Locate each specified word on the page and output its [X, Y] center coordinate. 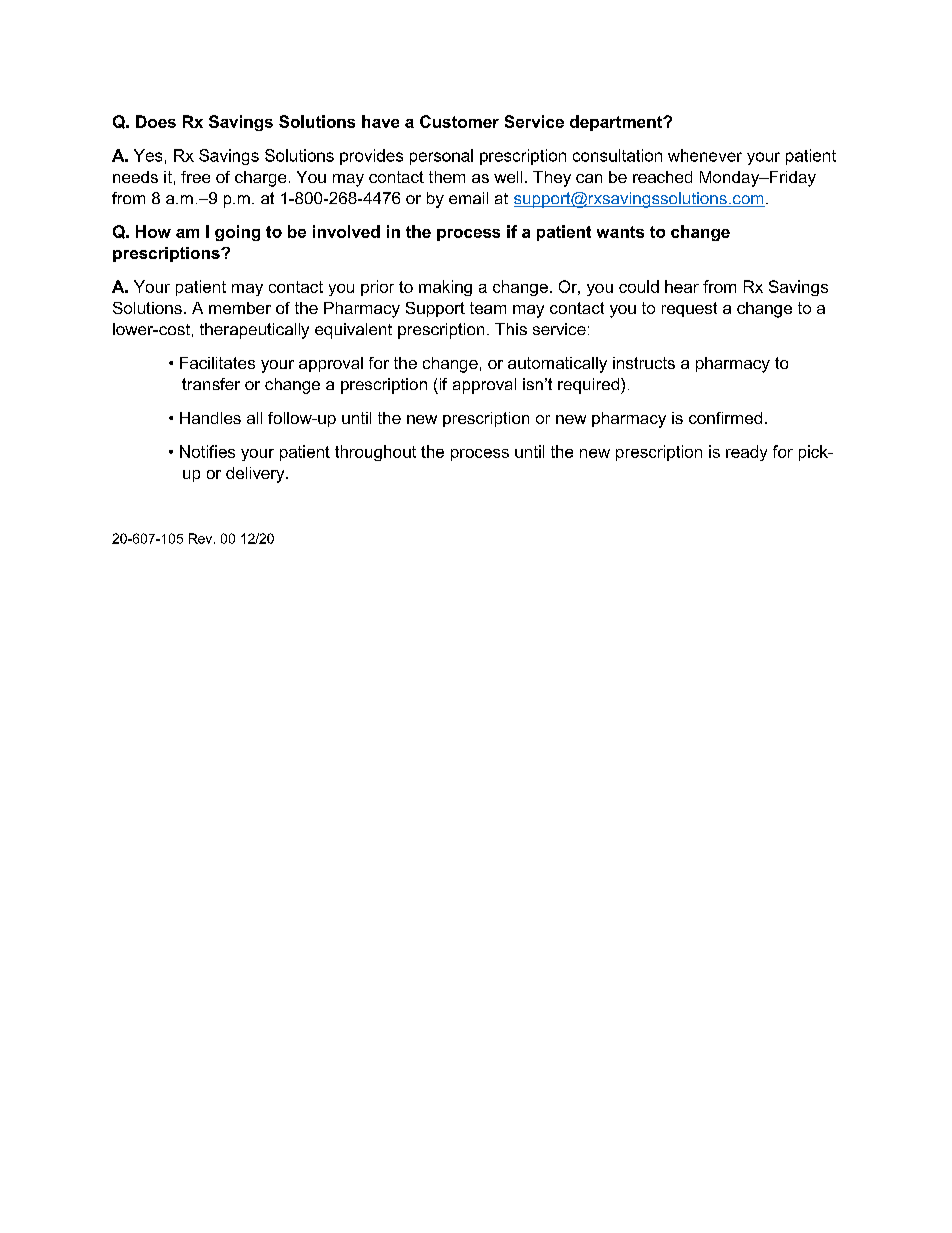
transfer [211, 384]
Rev [202, 538]
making [445, 288]
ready [746, 453]
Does [156, 121]
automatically [557, 365]
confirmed [725, 418]
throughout [375, 453]
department [617, 123]
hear [682, 286]
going [237, 233]
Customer [459, 121]
